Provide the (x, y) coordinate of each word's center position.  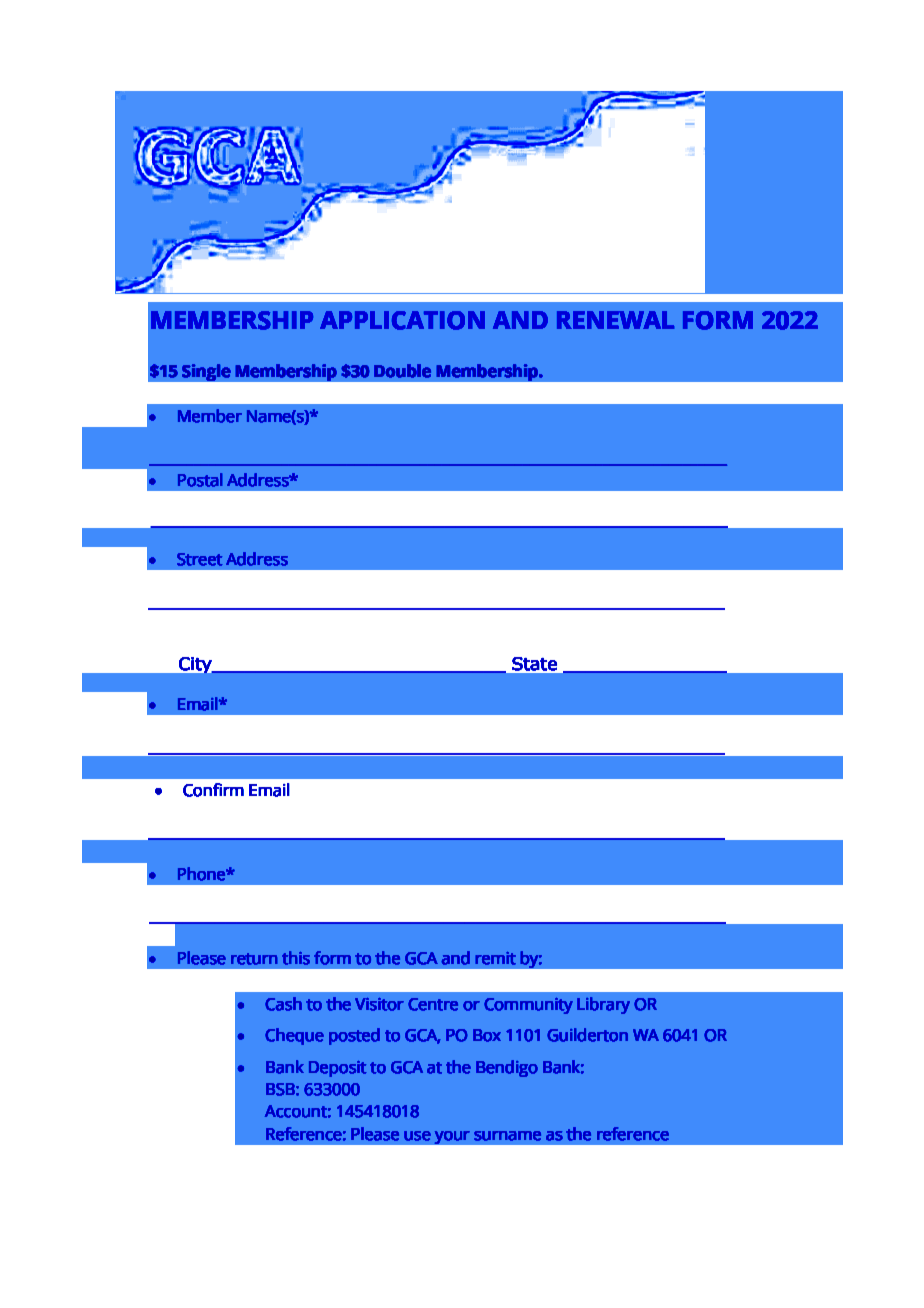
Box (487, 1035)
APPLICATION (402, 320)
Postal (200, 480)
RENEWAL (615, 320)
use (417, 1136)
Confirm (213, 790)
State (534, 664)
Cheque (294, 1036)
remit (495, 958)
